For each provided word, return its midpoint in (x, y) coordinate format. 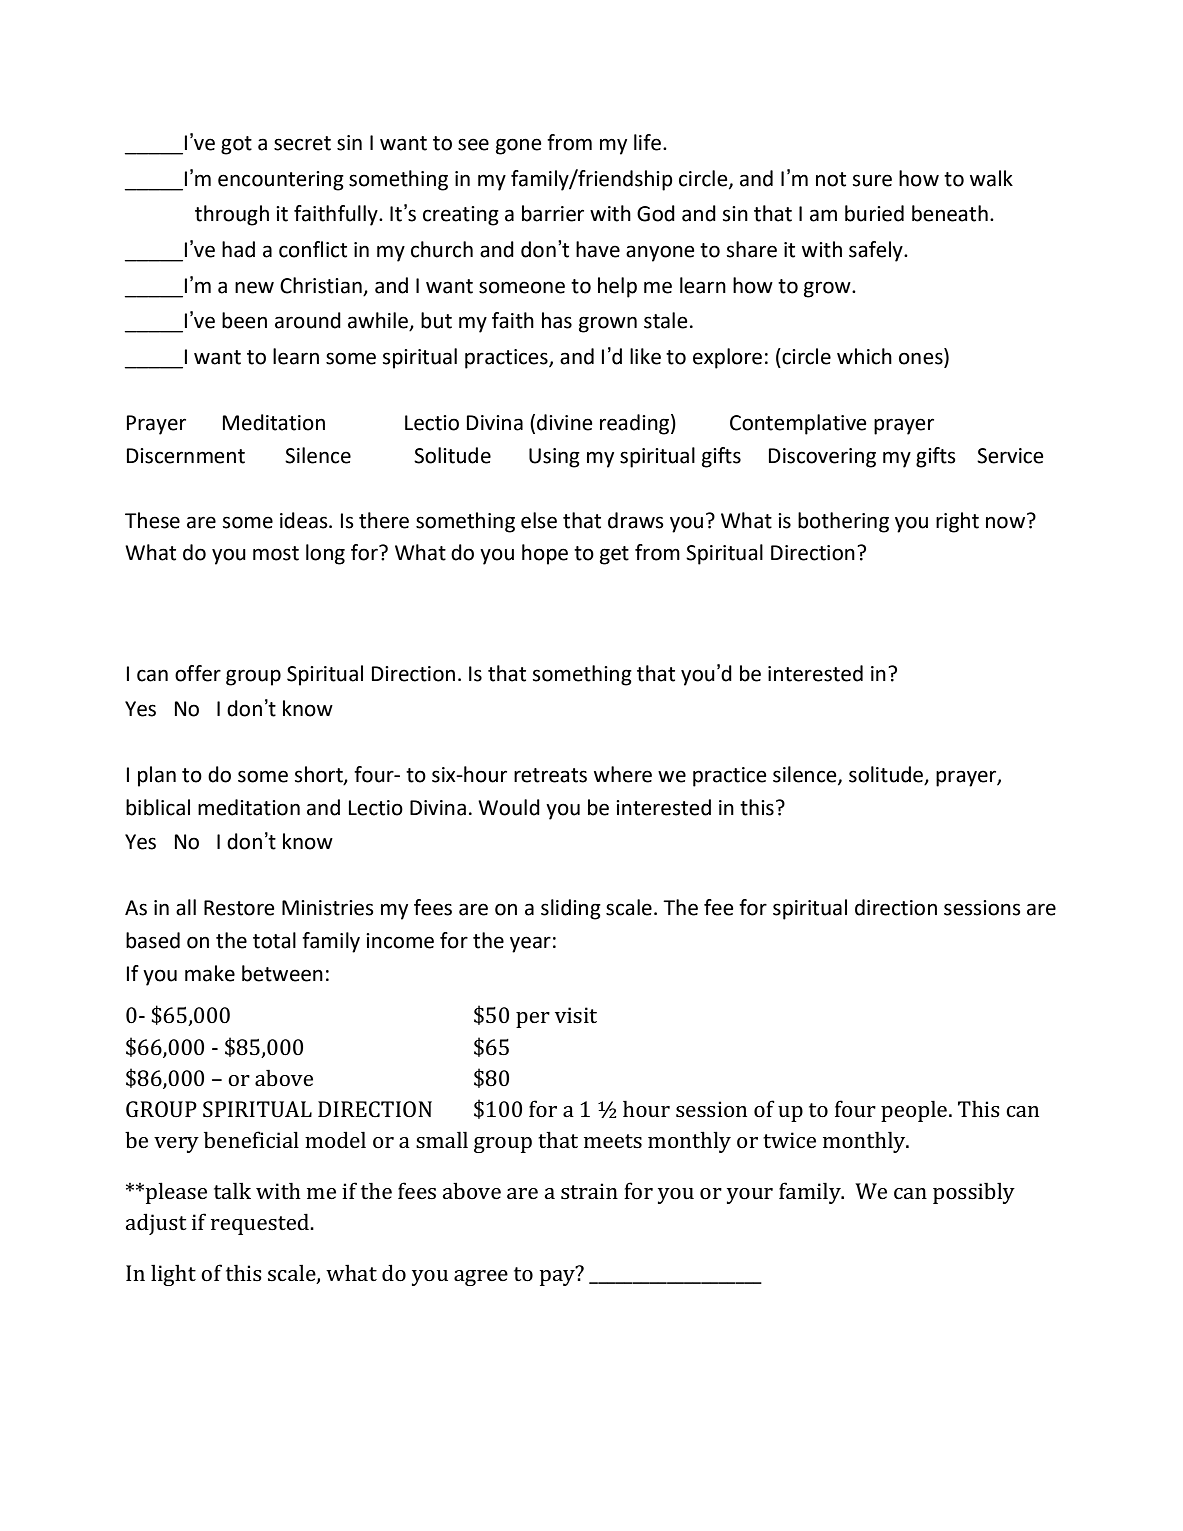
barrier (553, 213)
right (957, 522)
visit (576, 1015)
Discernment (186, 456)
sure (872, 180)
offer (198, 673)
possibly (974, 1193)
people (914, 1111)
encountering (281, 181)
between (282, 973)
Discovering (822, 458)
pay (558, 1276)
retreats (550, 775)
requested (261, 1224)
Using (554, 458)
